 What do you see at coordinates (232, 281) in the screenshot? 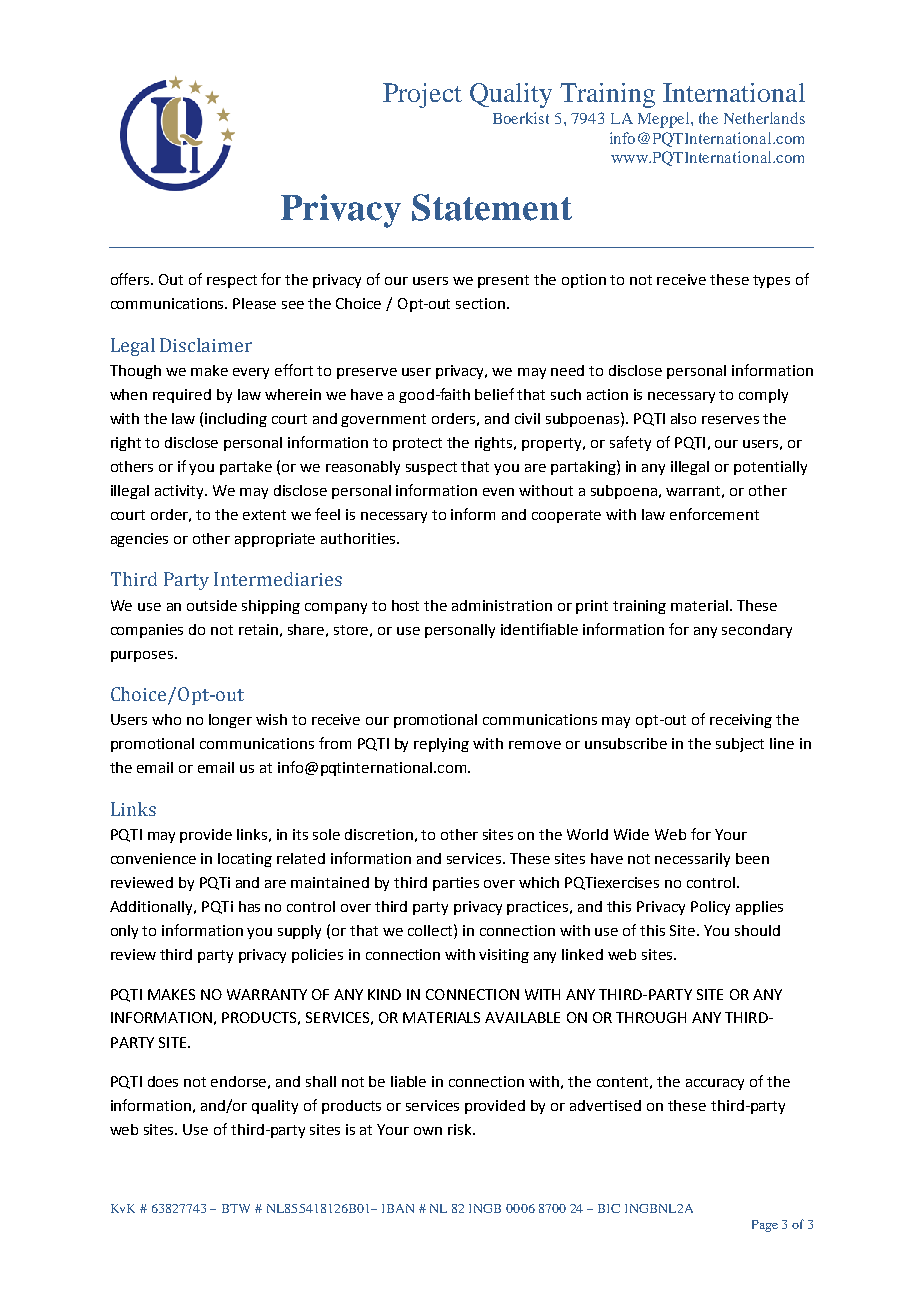
I see `respect` at bounding box center [232, 281].
